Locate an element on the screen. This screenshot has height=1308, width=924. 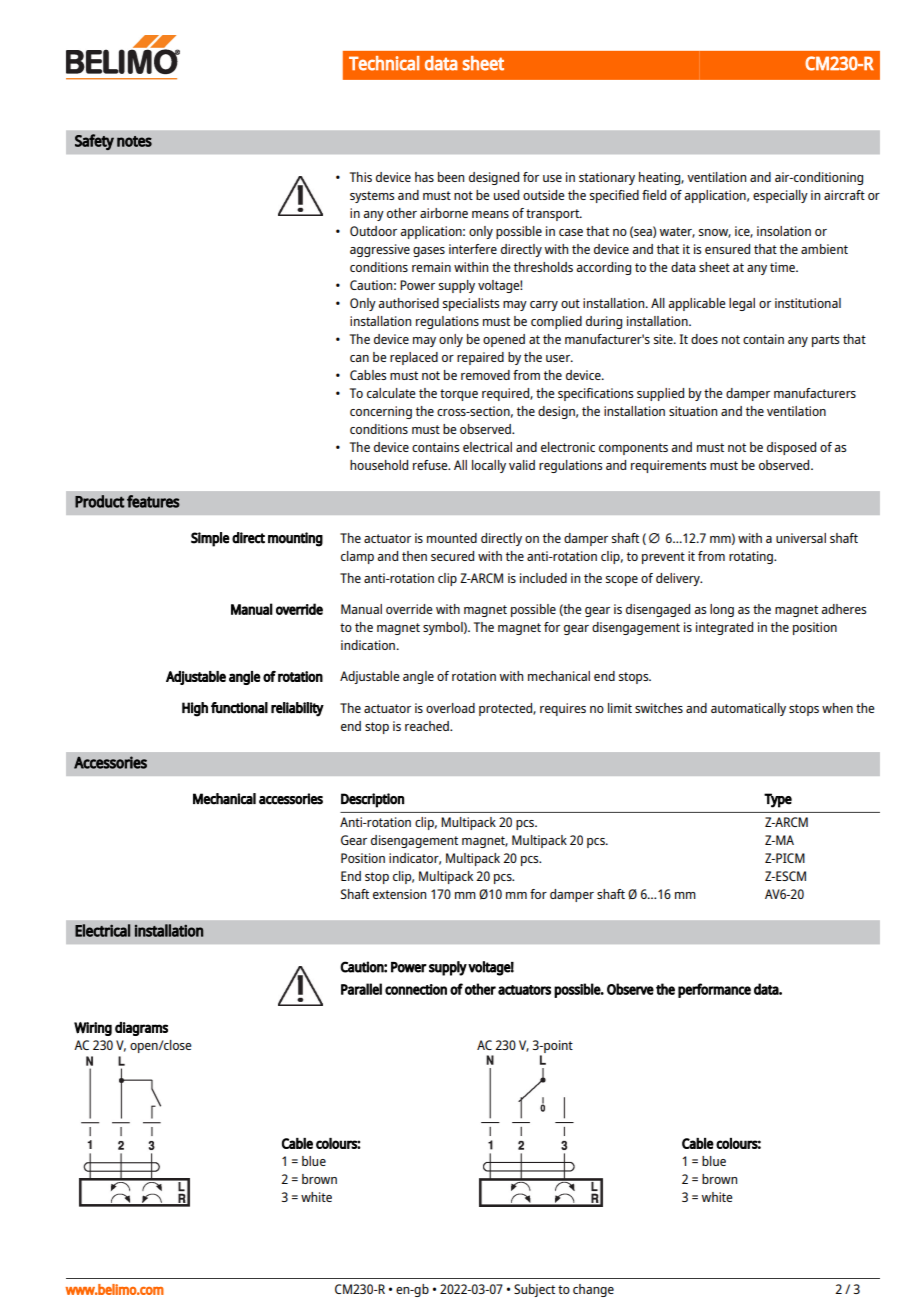
change is located at coordinates (593, 1290).
